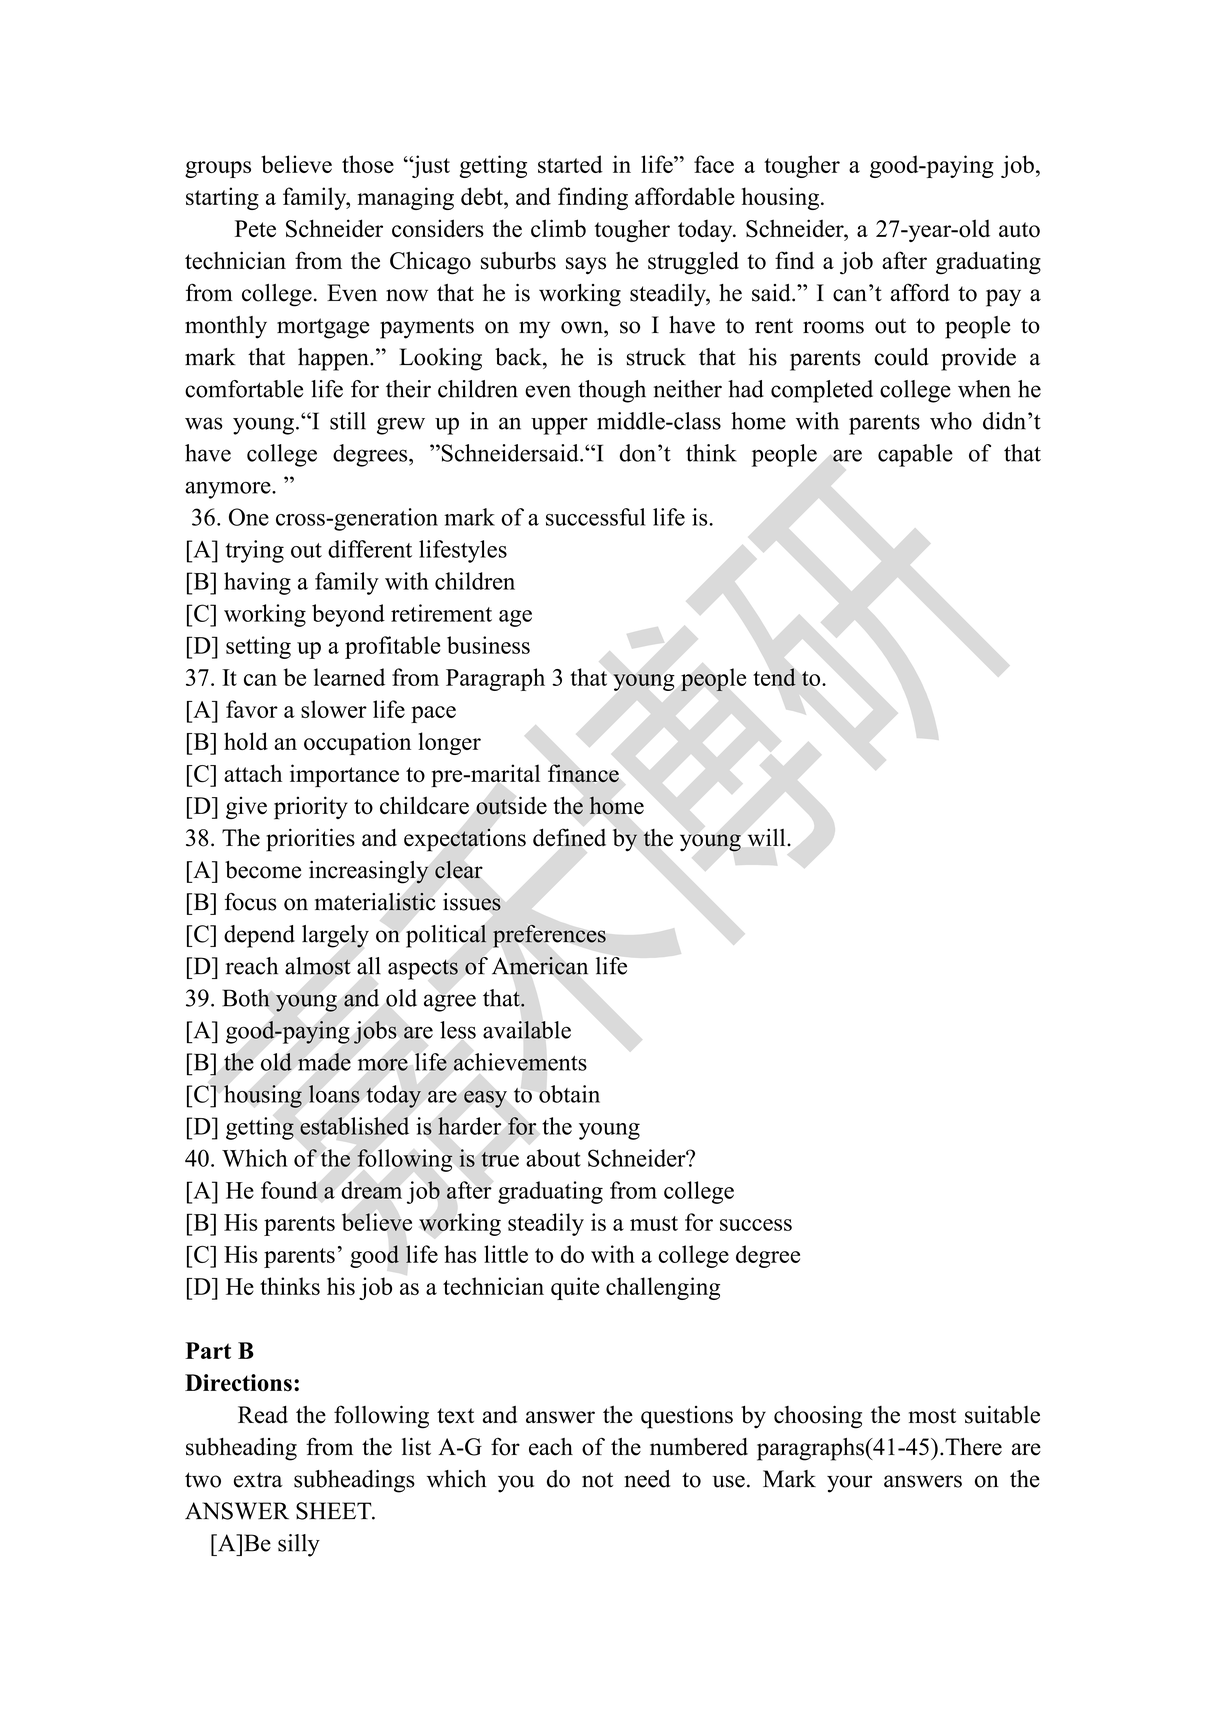  Describe the element at coordinates (558, 228) in the screenshot. I see `climb` at that location.
